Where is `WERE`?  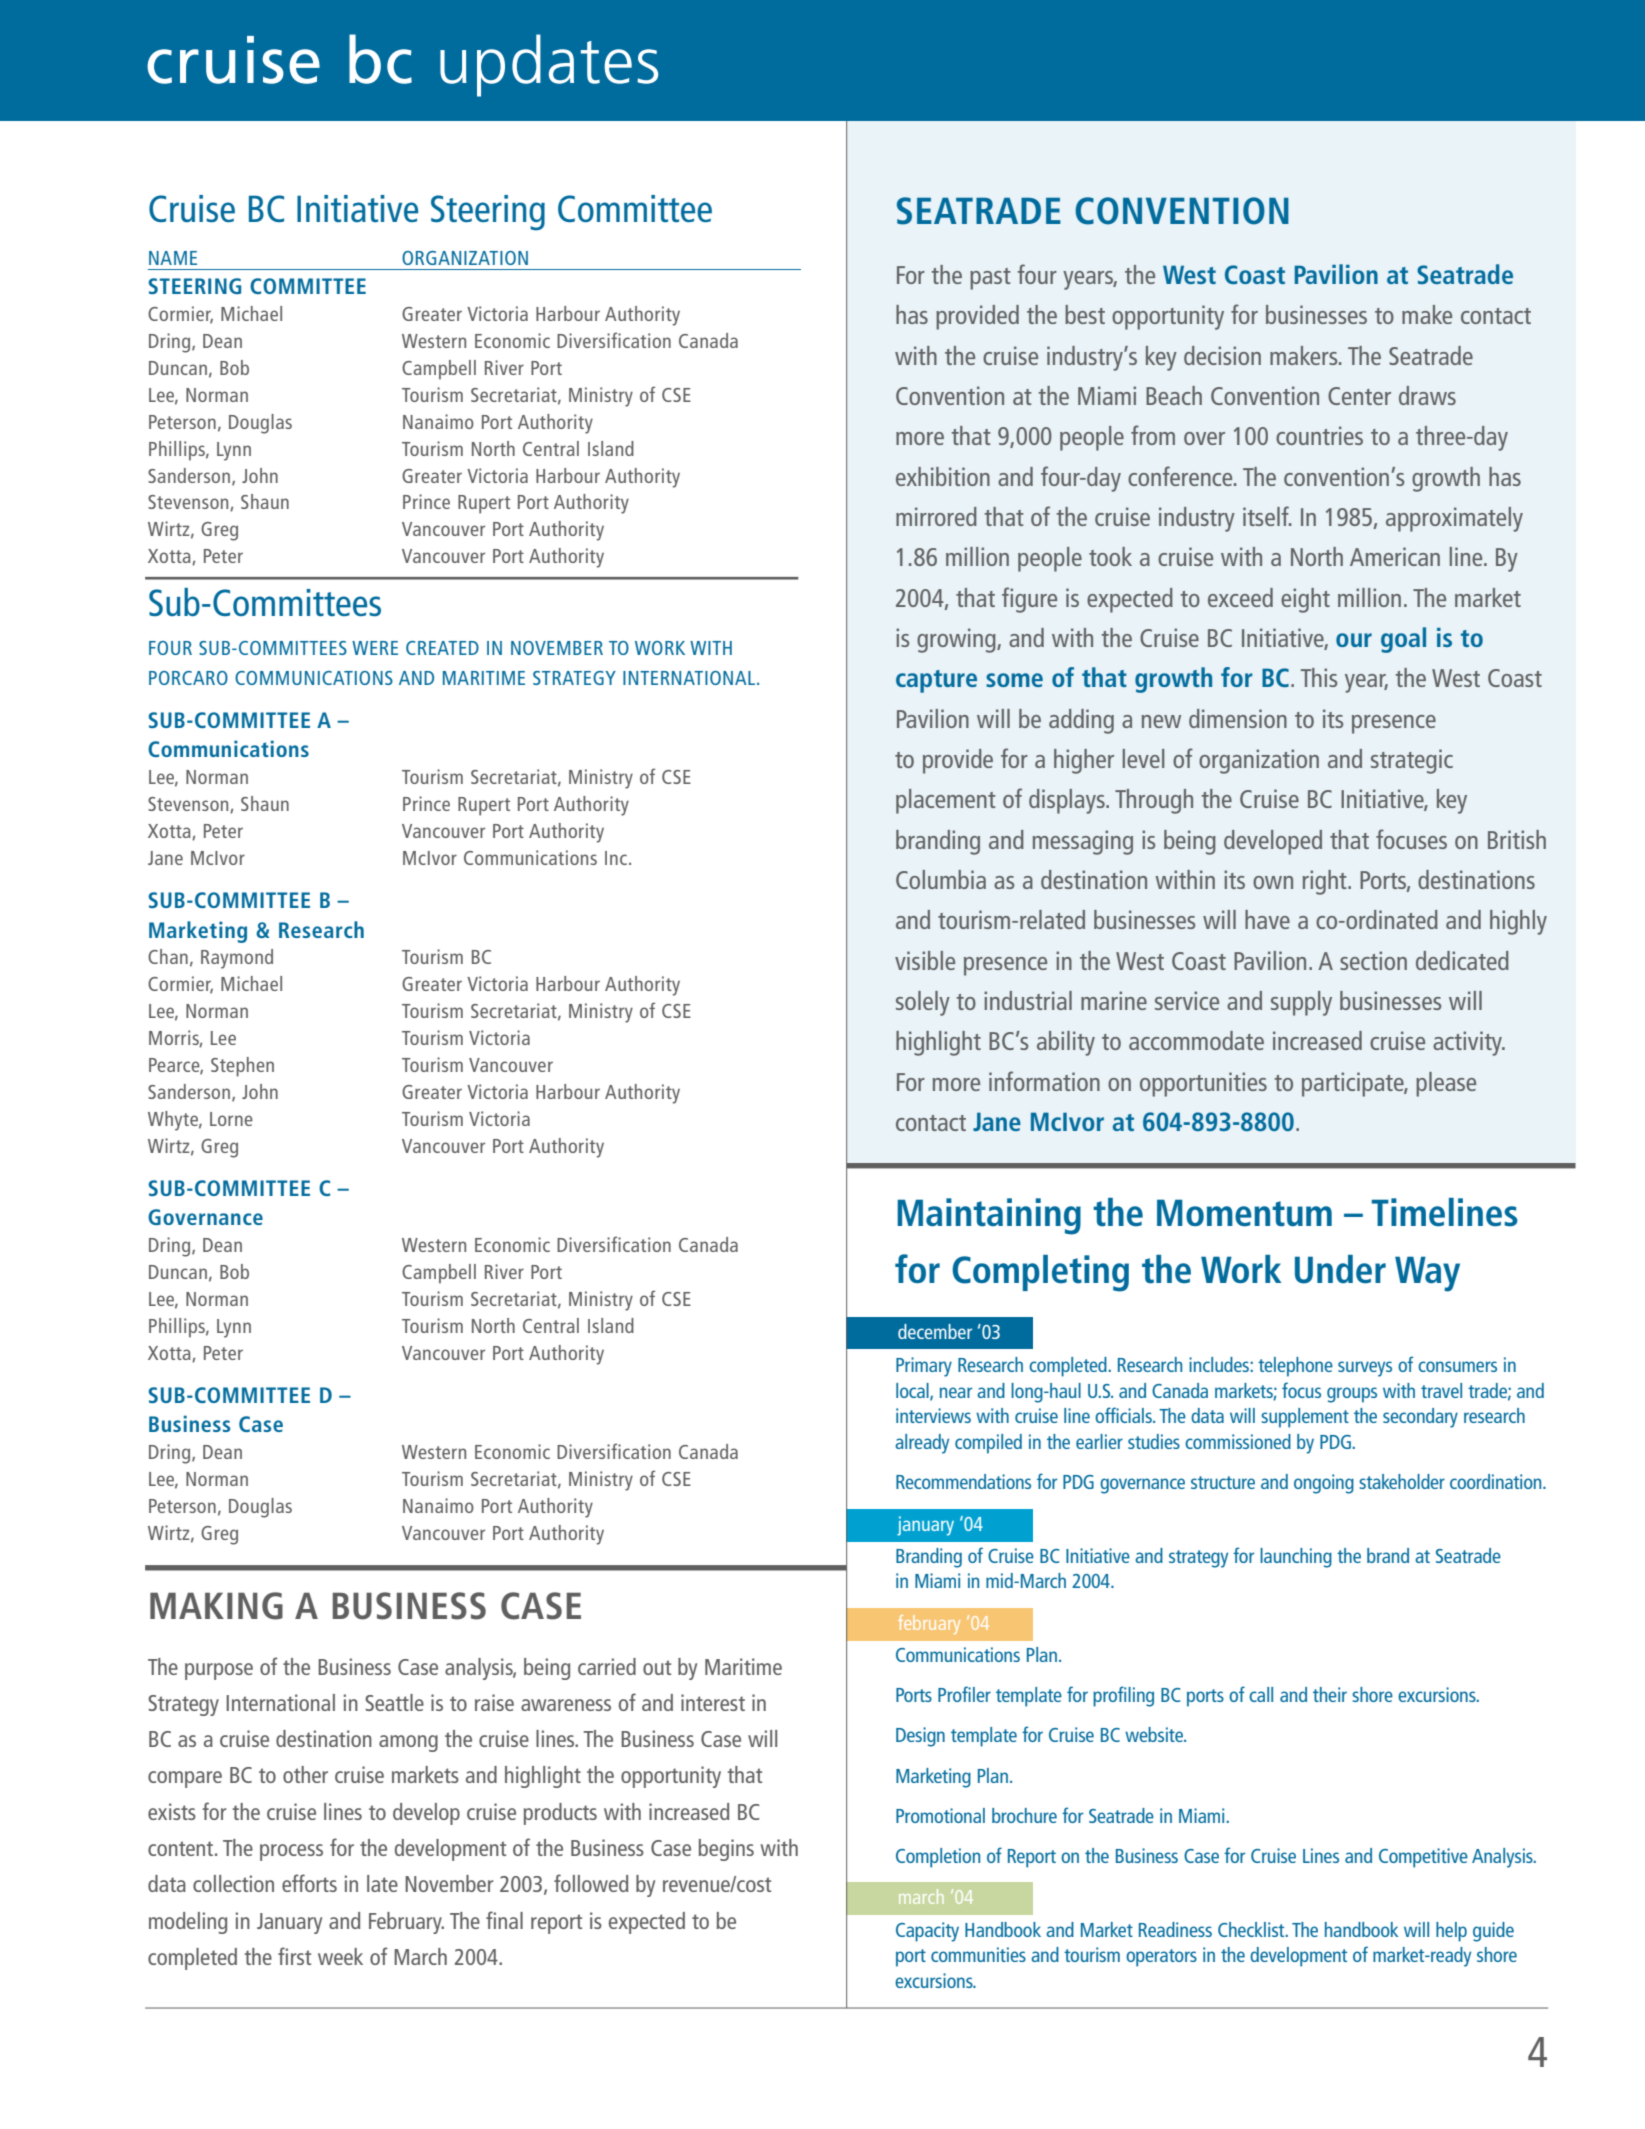
WERE is located at coordinates (375, 648).
